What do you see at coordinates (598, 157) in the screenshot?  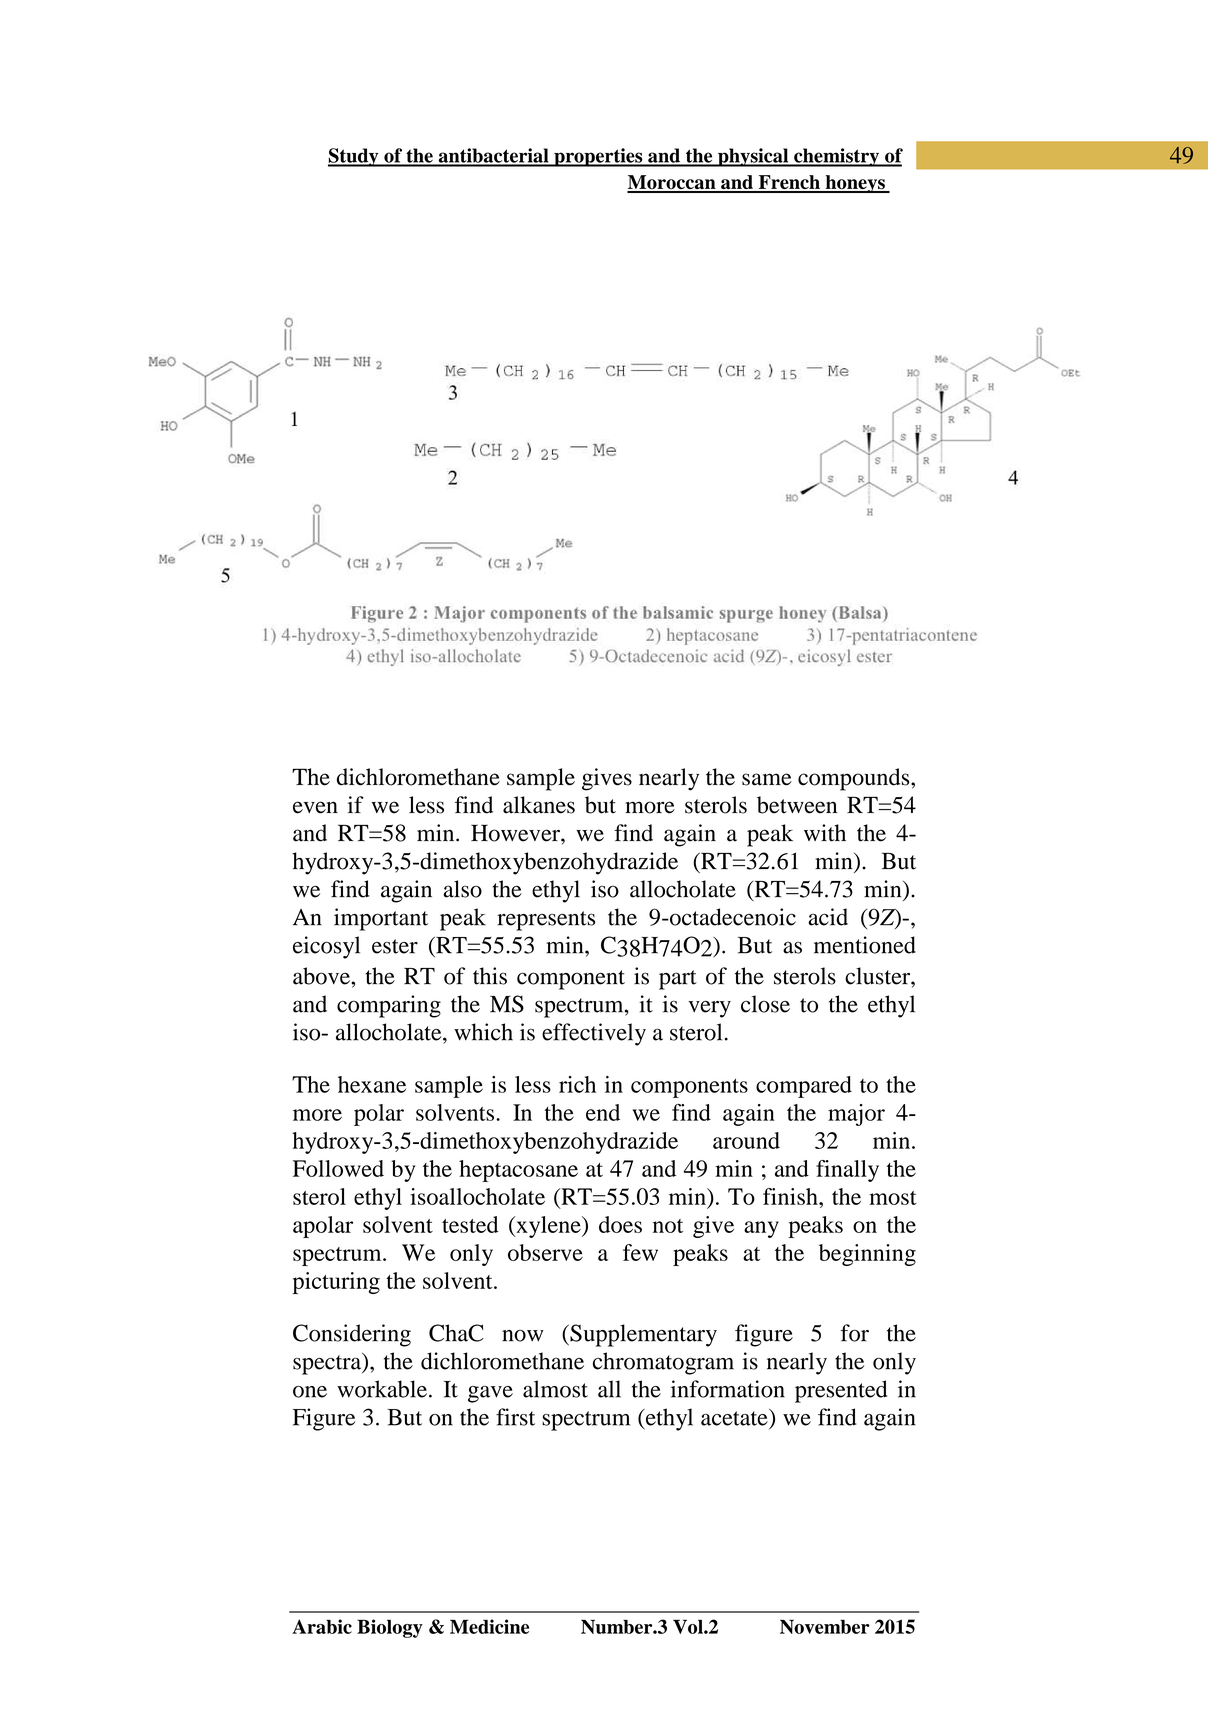 I see `properties` at bounding box center [598, 157].
